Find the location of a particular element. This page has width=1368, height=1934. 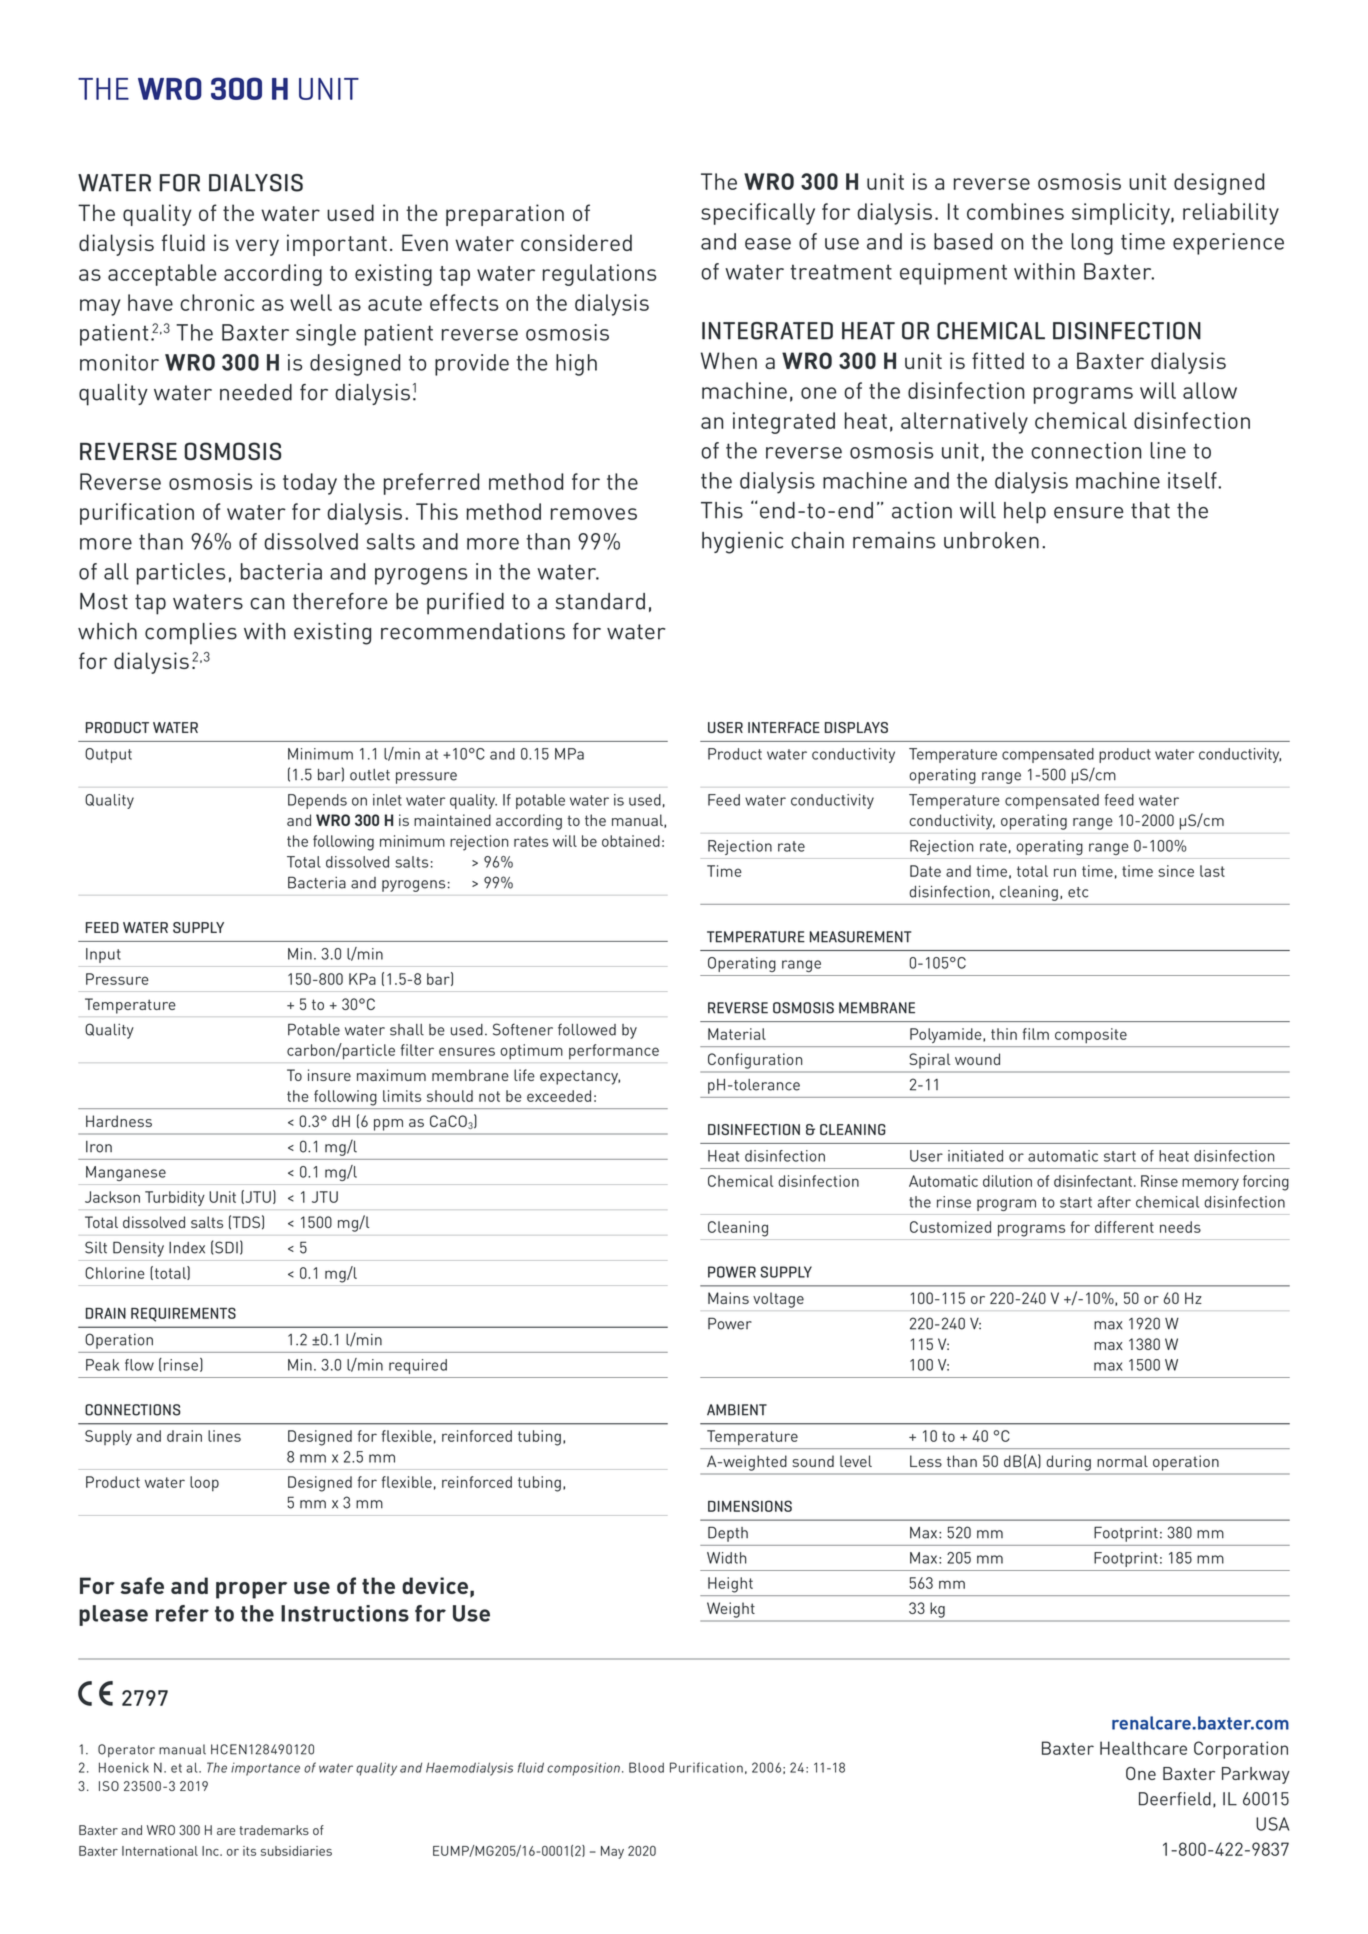

obtained is located at coordinates (631, 841).
